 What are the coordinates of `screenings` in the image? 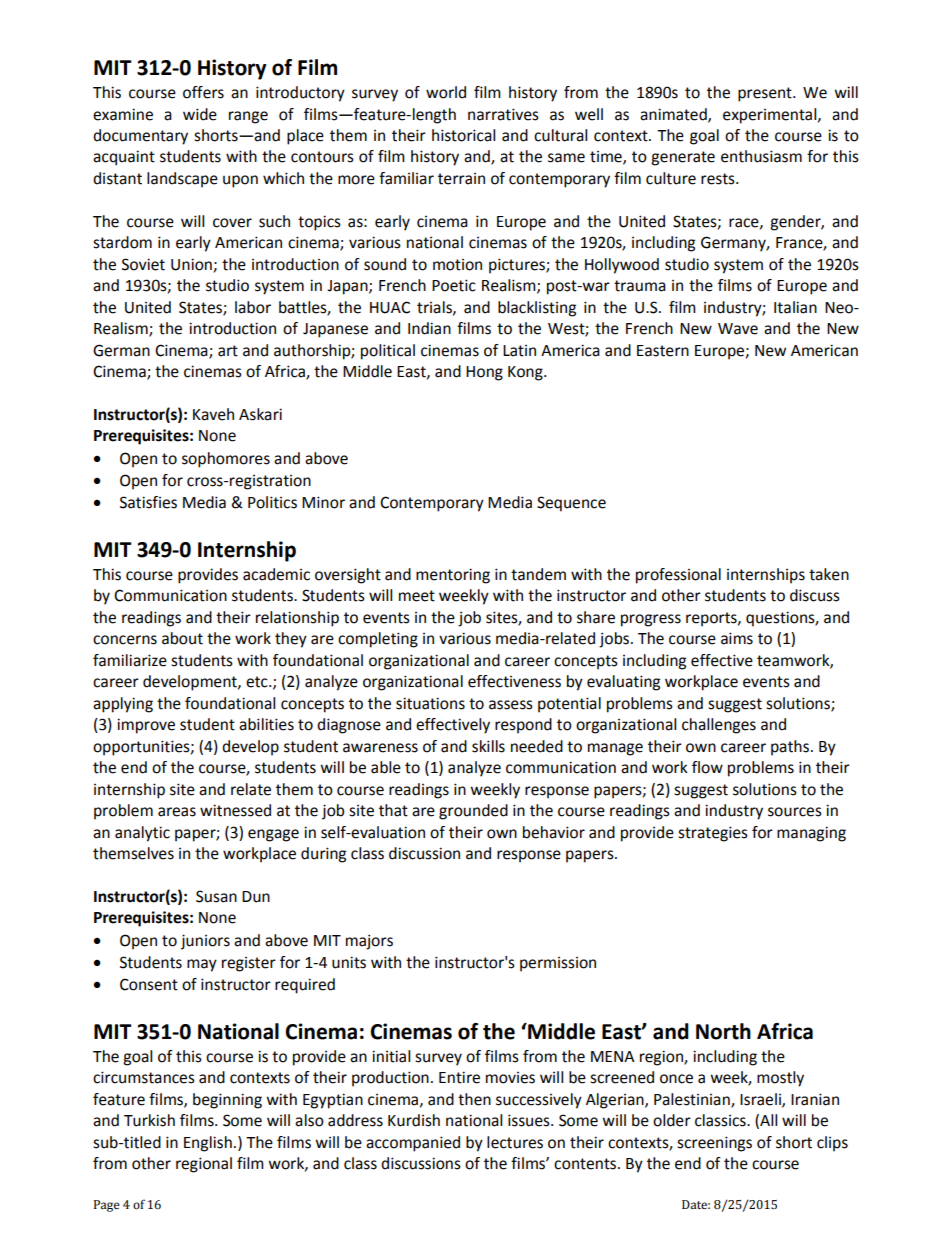 It's located at (714, 1144).
